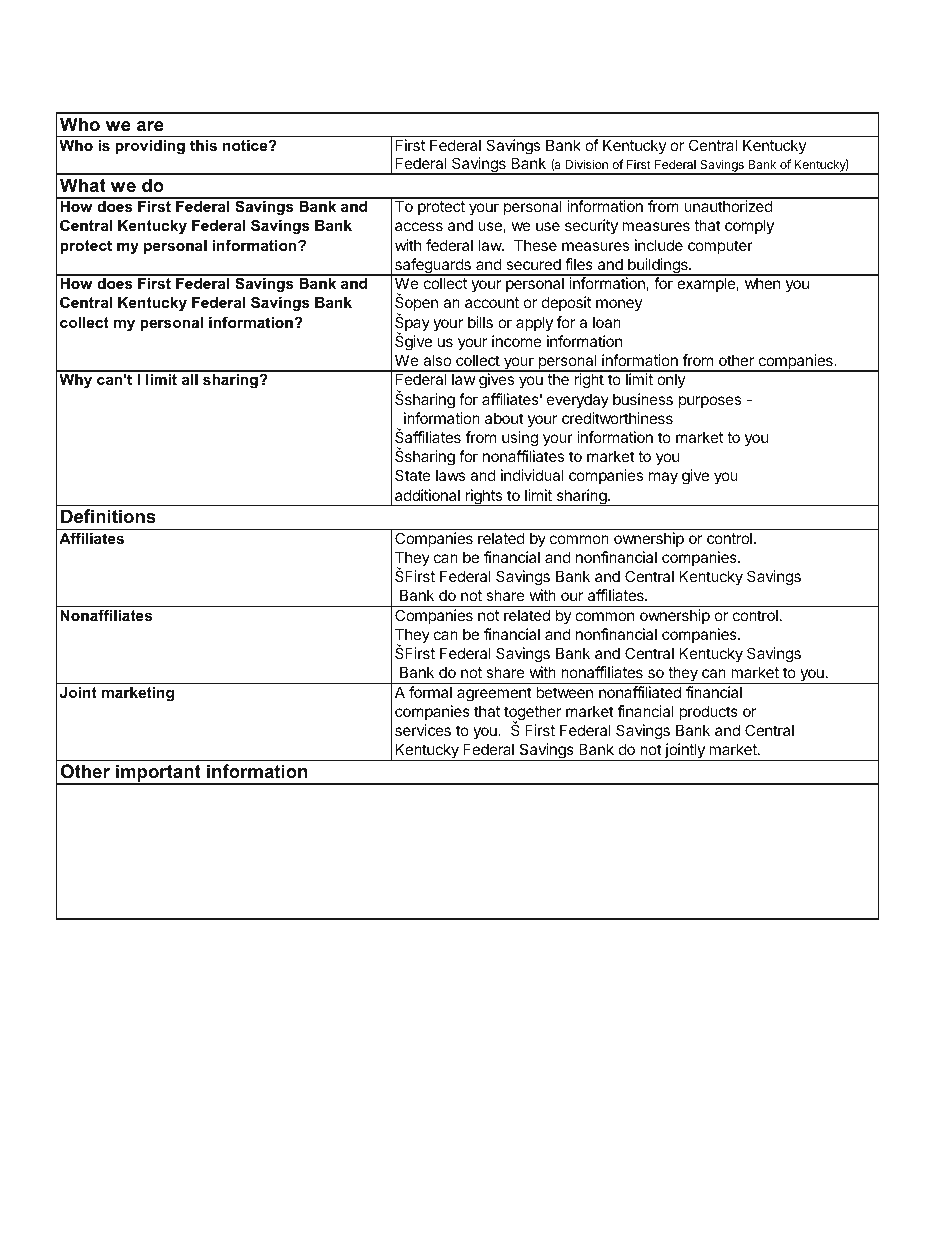  I want to click on products, so click(708, 712).
